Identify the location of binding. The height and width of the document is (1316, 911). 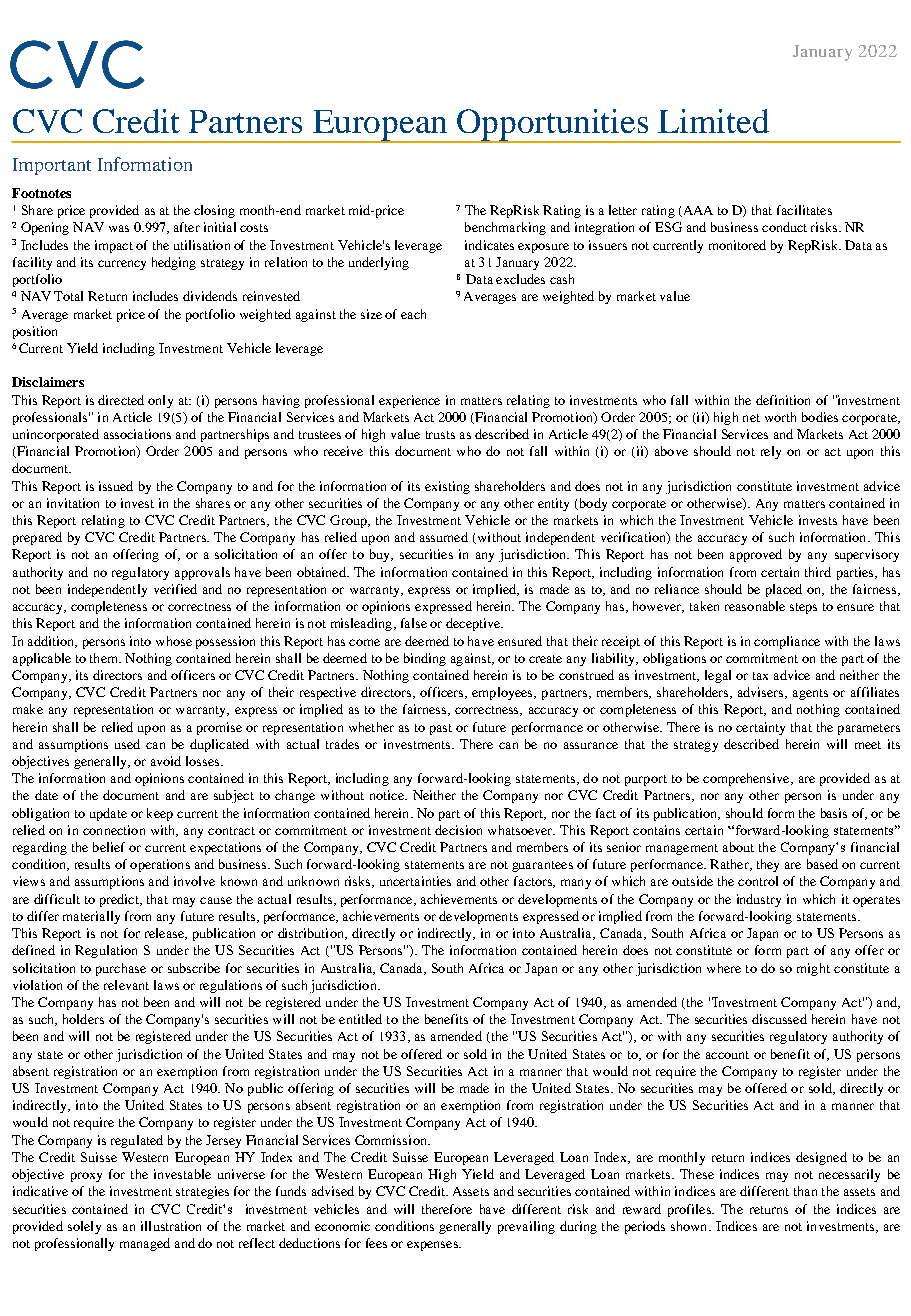
(425, 659).
